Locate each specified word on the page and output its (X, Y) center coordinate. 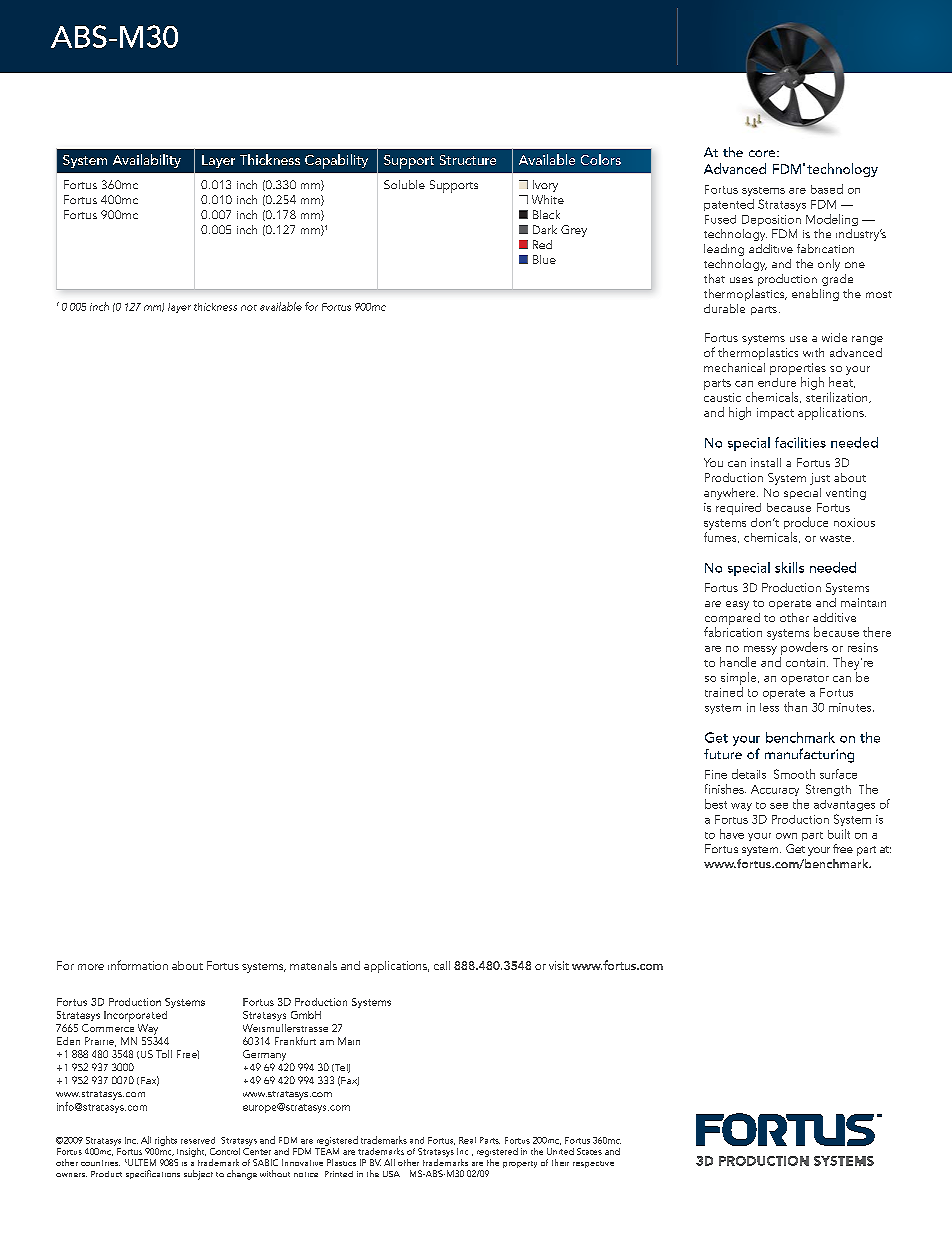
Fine (716, 774)
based (827, 189)
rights (166, 1141)
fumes (721, 537)
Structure (468, 160)
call (442, 965)
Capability (336, 161)
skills (789, 567)
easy (737, 605)
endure (777, 382)
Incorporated (135, 1016)
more (91, 967)
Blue (544, 259)
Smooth (794, 774)
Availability (147, 161)
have (732, 834)
